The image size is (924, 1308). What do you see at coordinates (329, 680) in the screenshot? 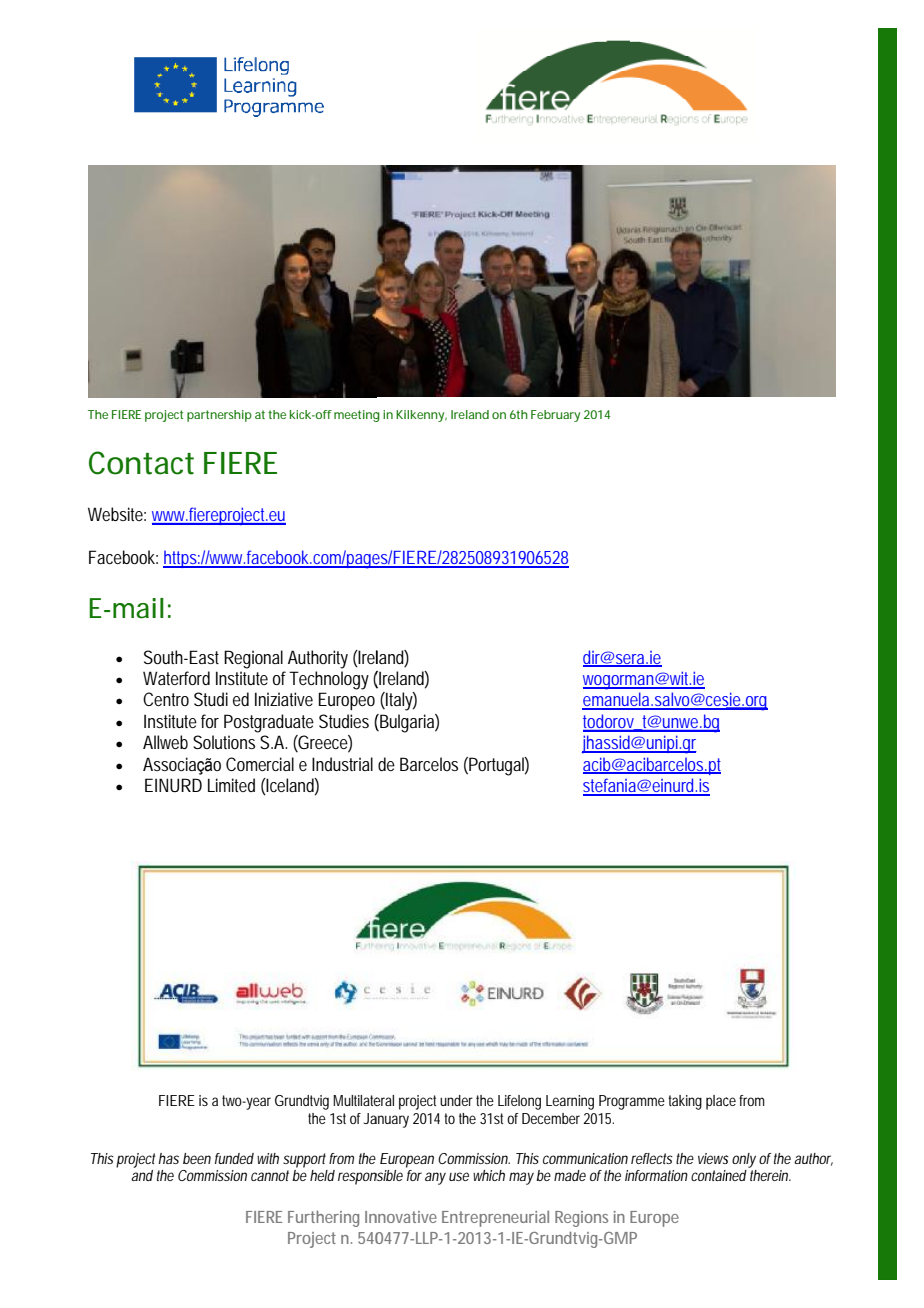
I see `Technology` at bounding box center [329, 680].
